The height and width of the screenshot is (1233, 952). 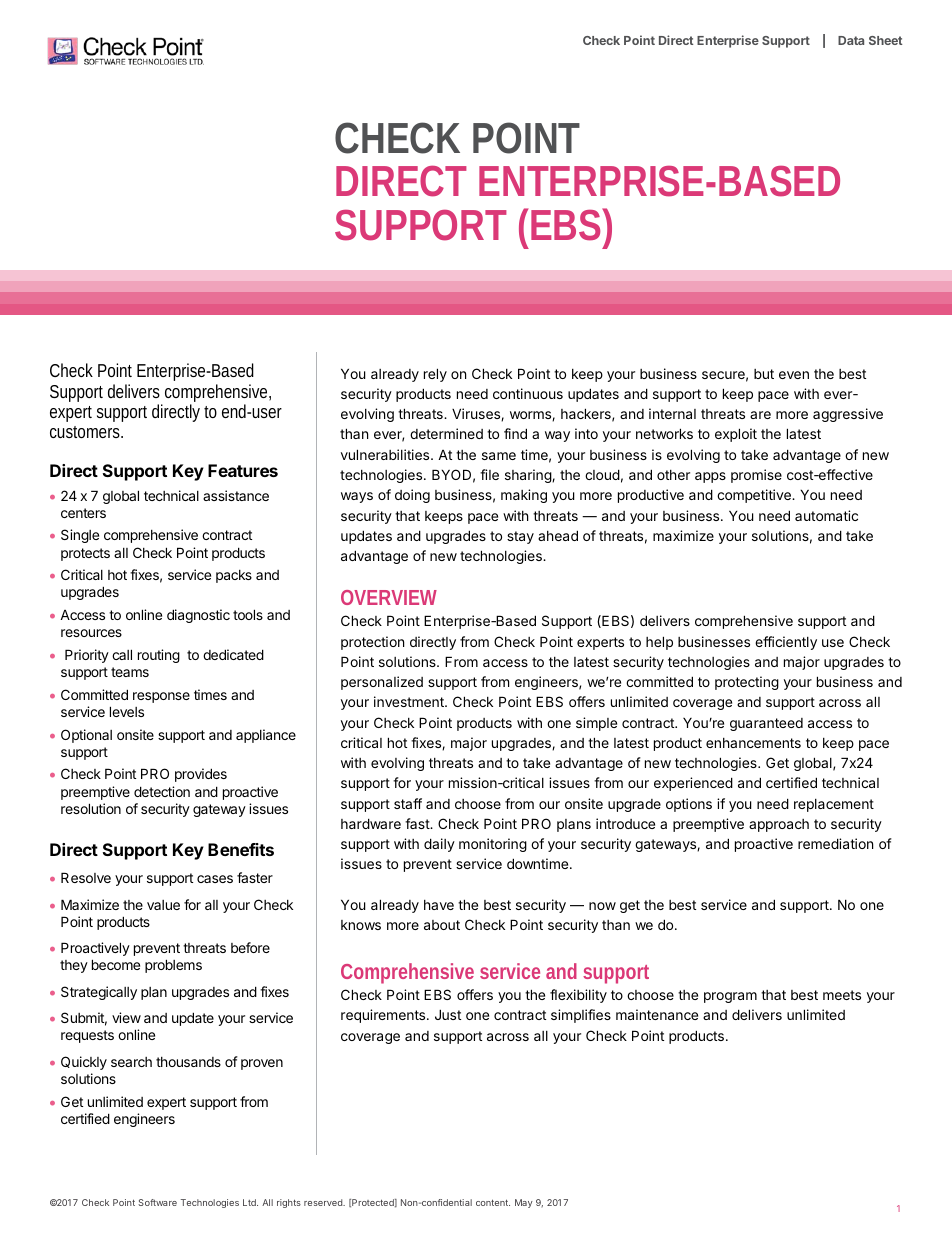 I want to click on Software, so click(x=157, y=1202).
